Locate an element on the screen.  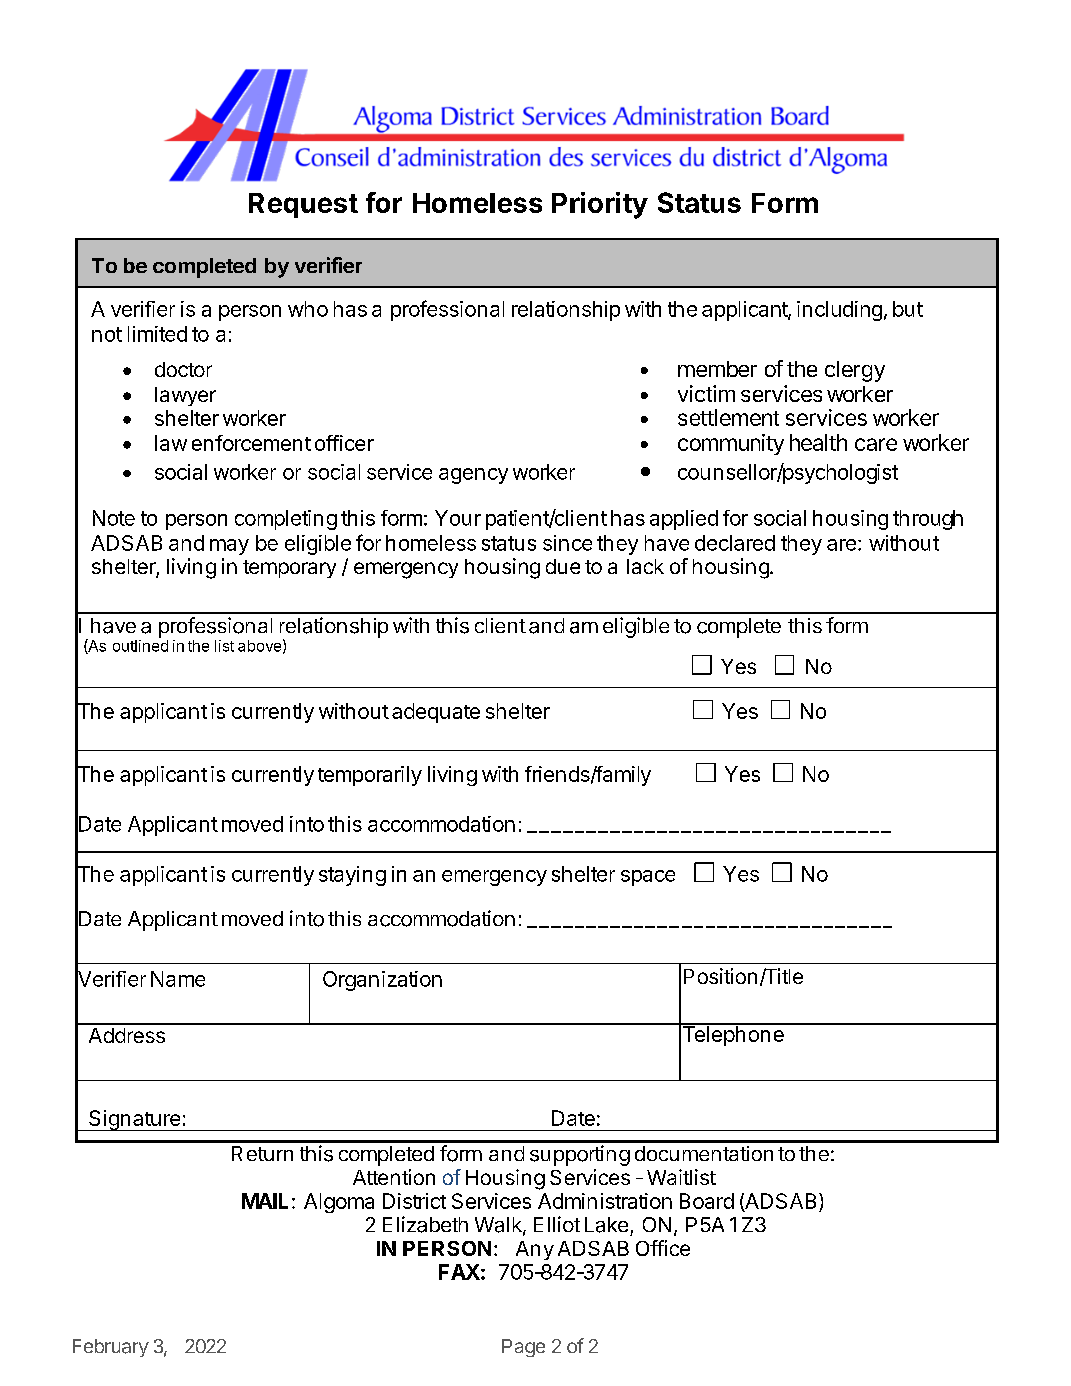
Name is located at coordinates (178, 979).
